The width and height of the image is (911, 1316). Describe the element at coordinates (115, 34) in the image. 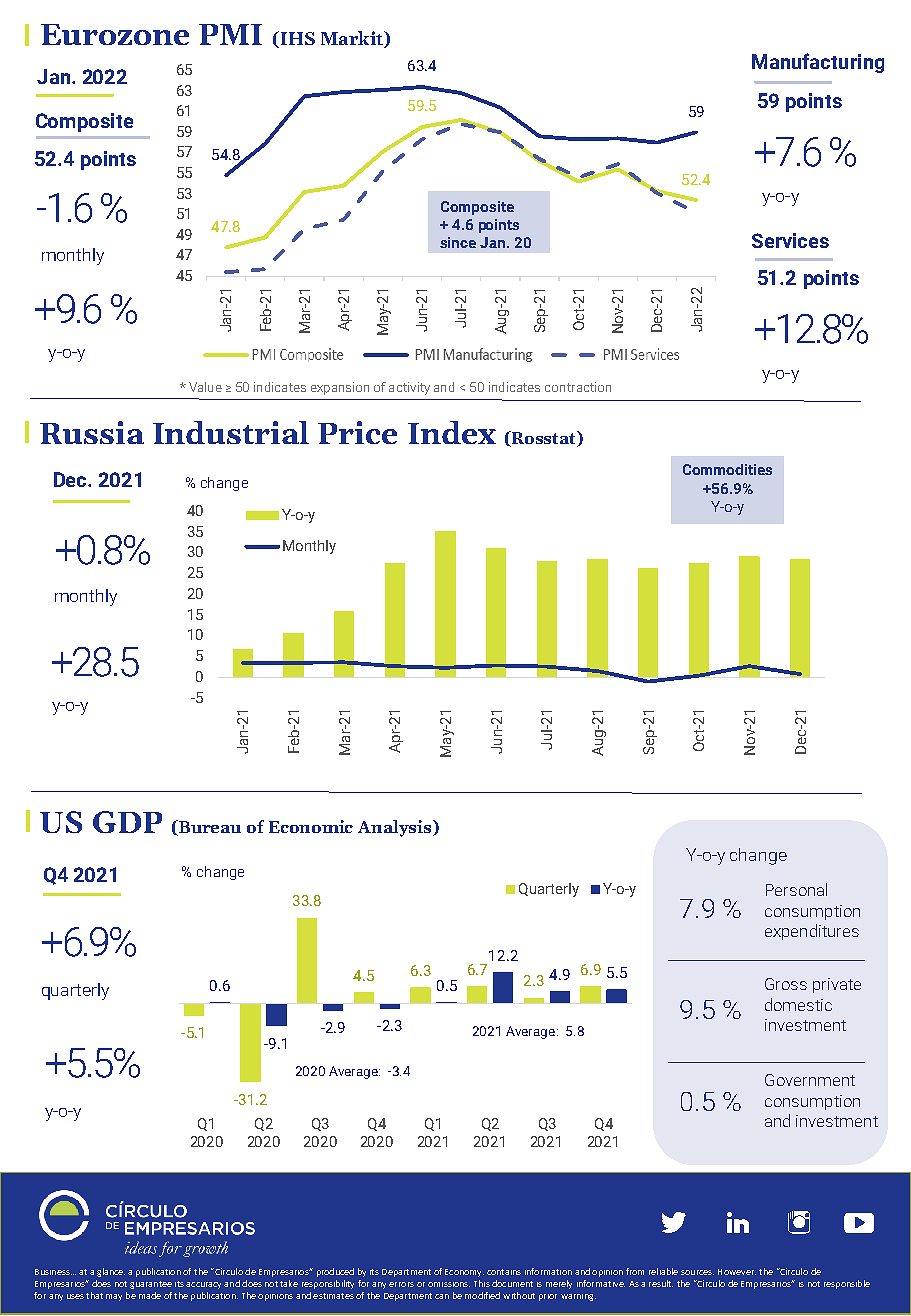

I see `Eurozone` at that location.
